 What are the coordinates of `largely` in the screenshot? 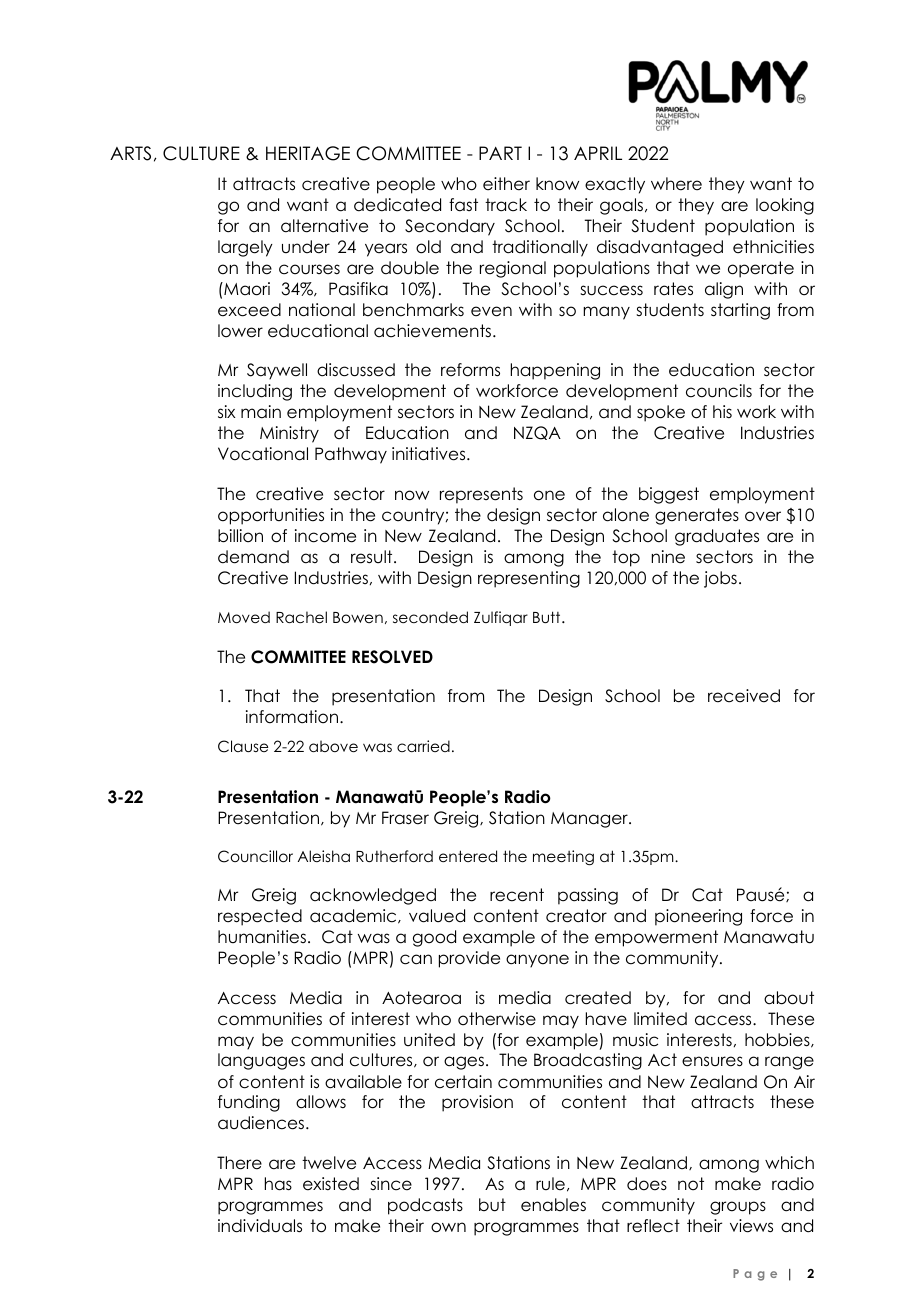 It's located at (245, 248).
